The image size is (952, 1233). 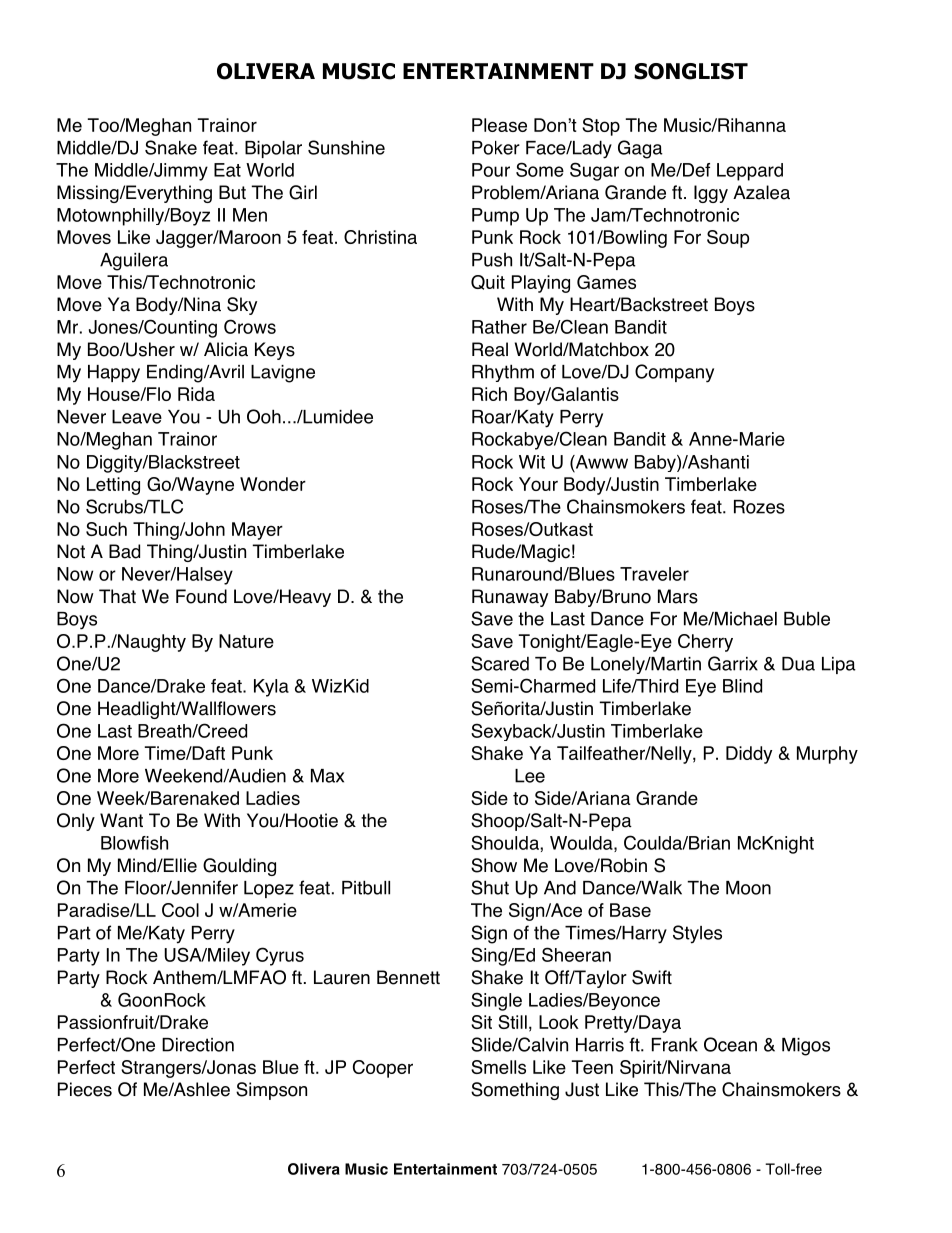 I want to click on Mars, so click(x=678, y=596).
